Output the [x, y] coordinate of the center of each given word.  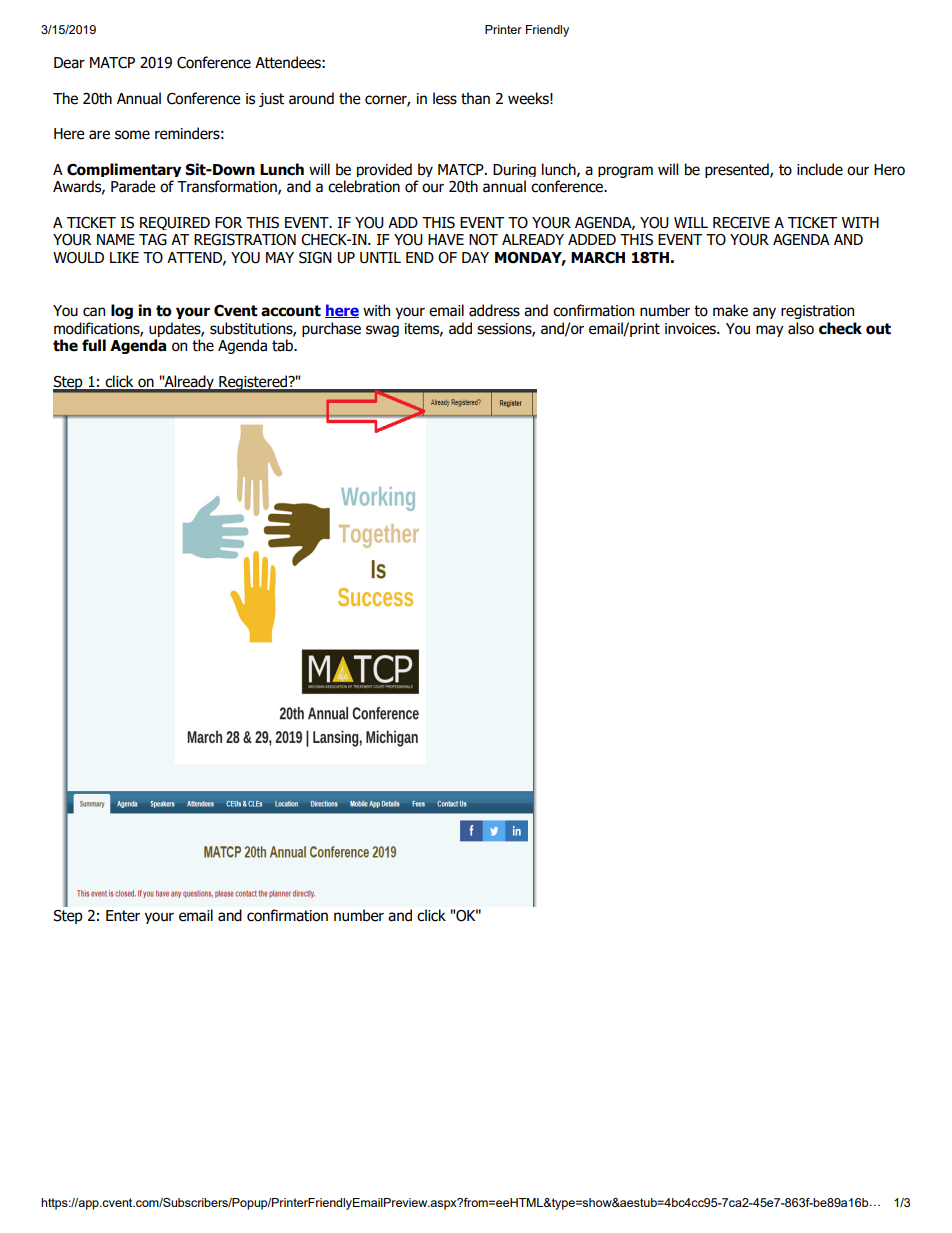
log [122, 311]
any [764, 313]
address [494, 310]
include [820, 169]
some [132, 135]
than [475, 98]
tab [283, 345]
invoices [691, 329]
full [94, 345]
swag [382, 331]
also [801, 328]
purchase [331, 329]
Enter [123, 916]
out [878, 329]
